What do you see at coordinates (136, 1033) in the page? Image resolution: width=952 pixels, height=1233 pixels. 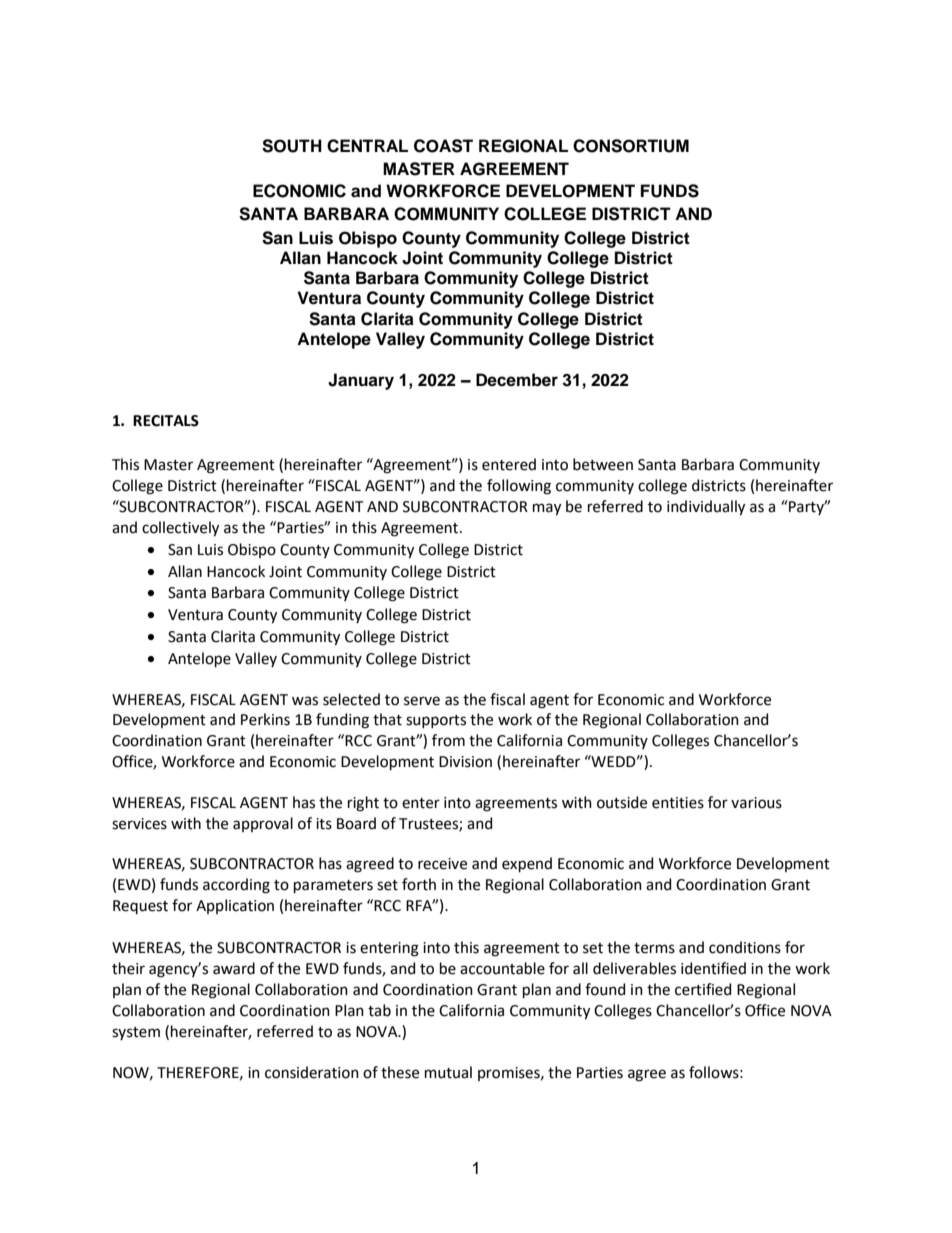 I see `system` at bounding box center [136, 1033].
